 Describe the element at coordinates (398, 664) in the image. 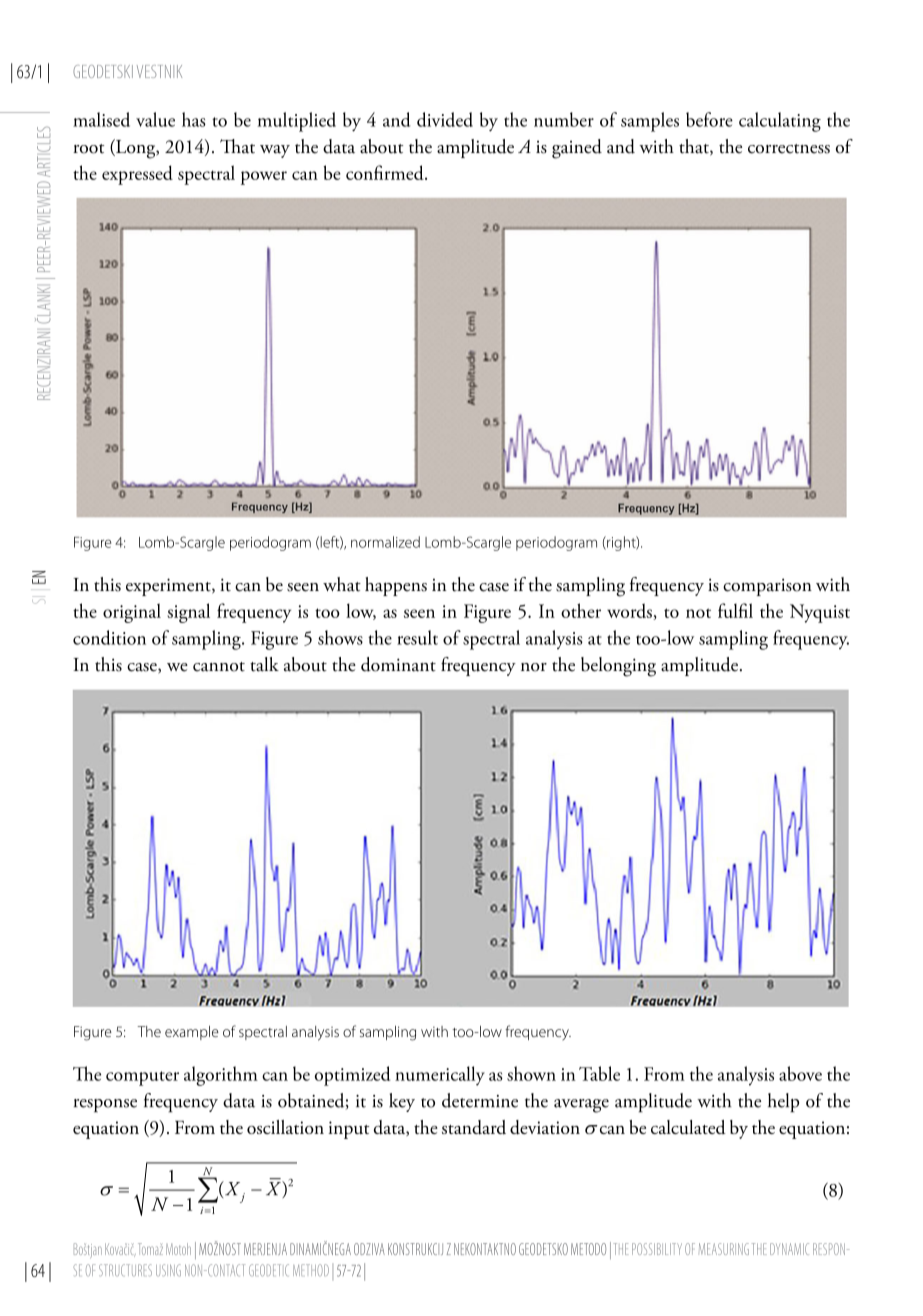

I see `dominant` at that location.
